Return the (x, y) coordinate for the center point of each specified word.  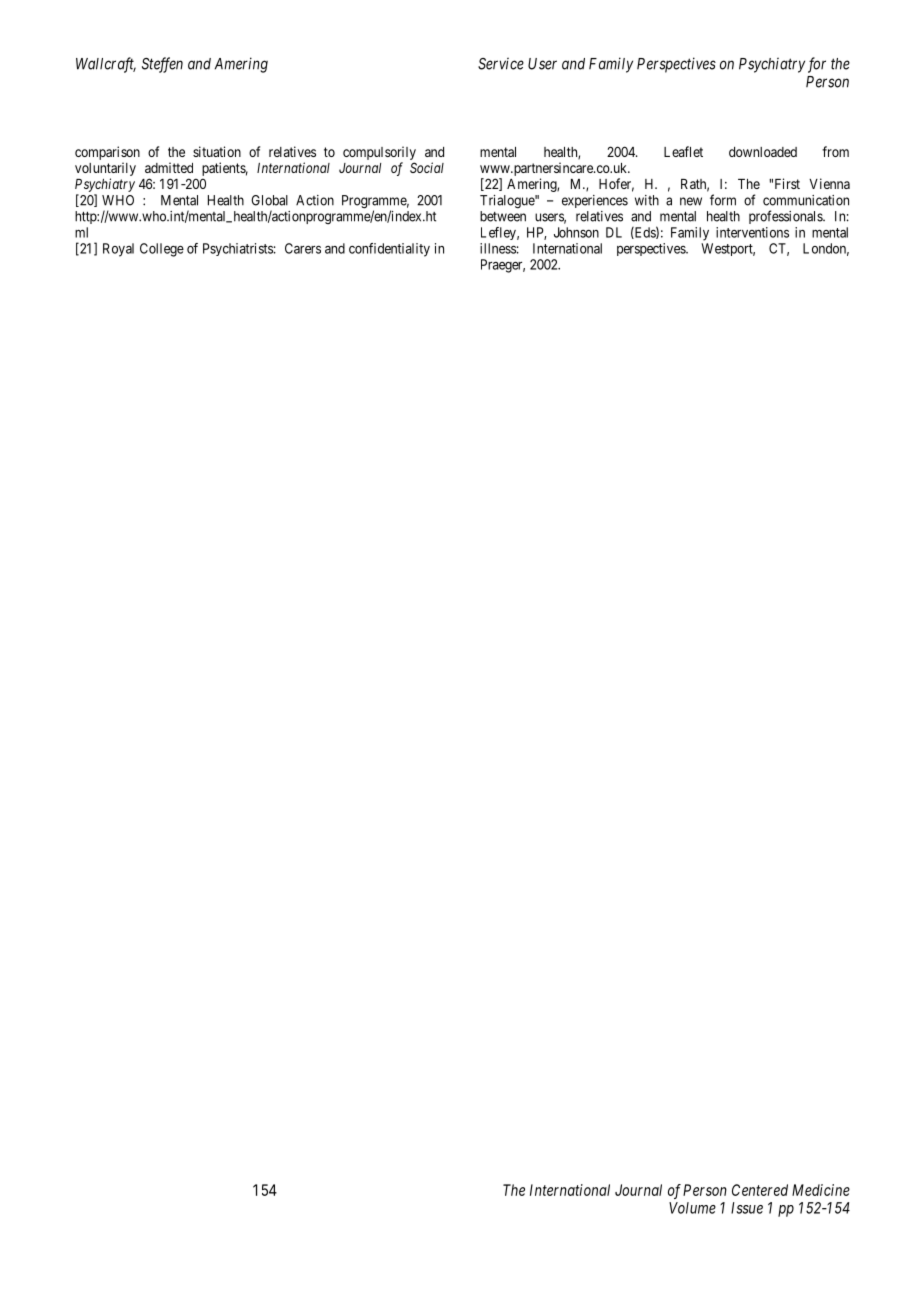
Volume (692, 1208)
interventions (752, 232)
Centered (760, 1190)
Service (501, 63)
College (162, 250)
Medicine (821, 1190)
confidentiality (389, 250)
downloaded (763, 152)
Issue (747, 1208)
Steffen (162, 65)
